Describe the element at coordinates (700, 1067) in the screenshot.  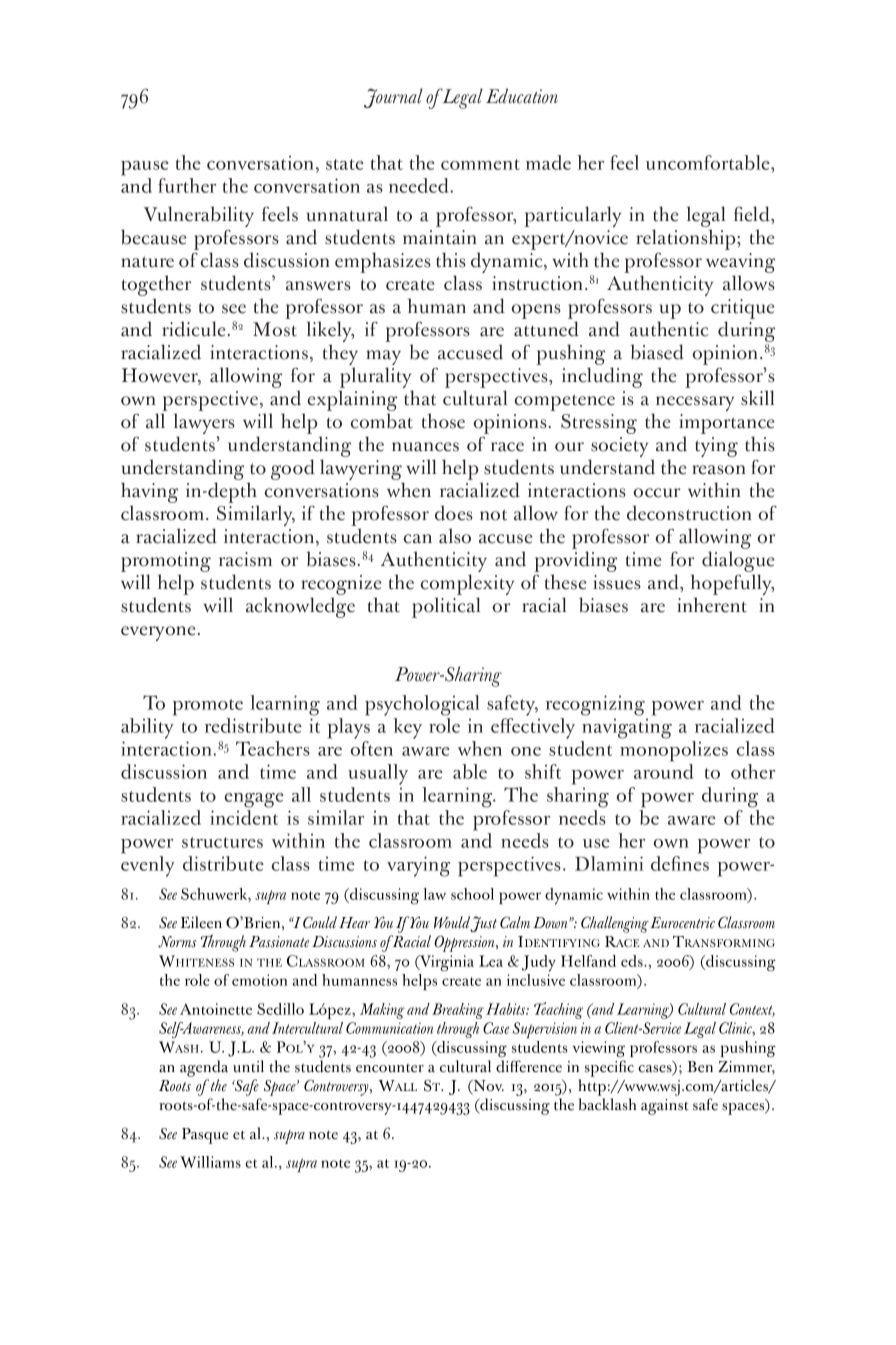
I see `Ben` at that location.
